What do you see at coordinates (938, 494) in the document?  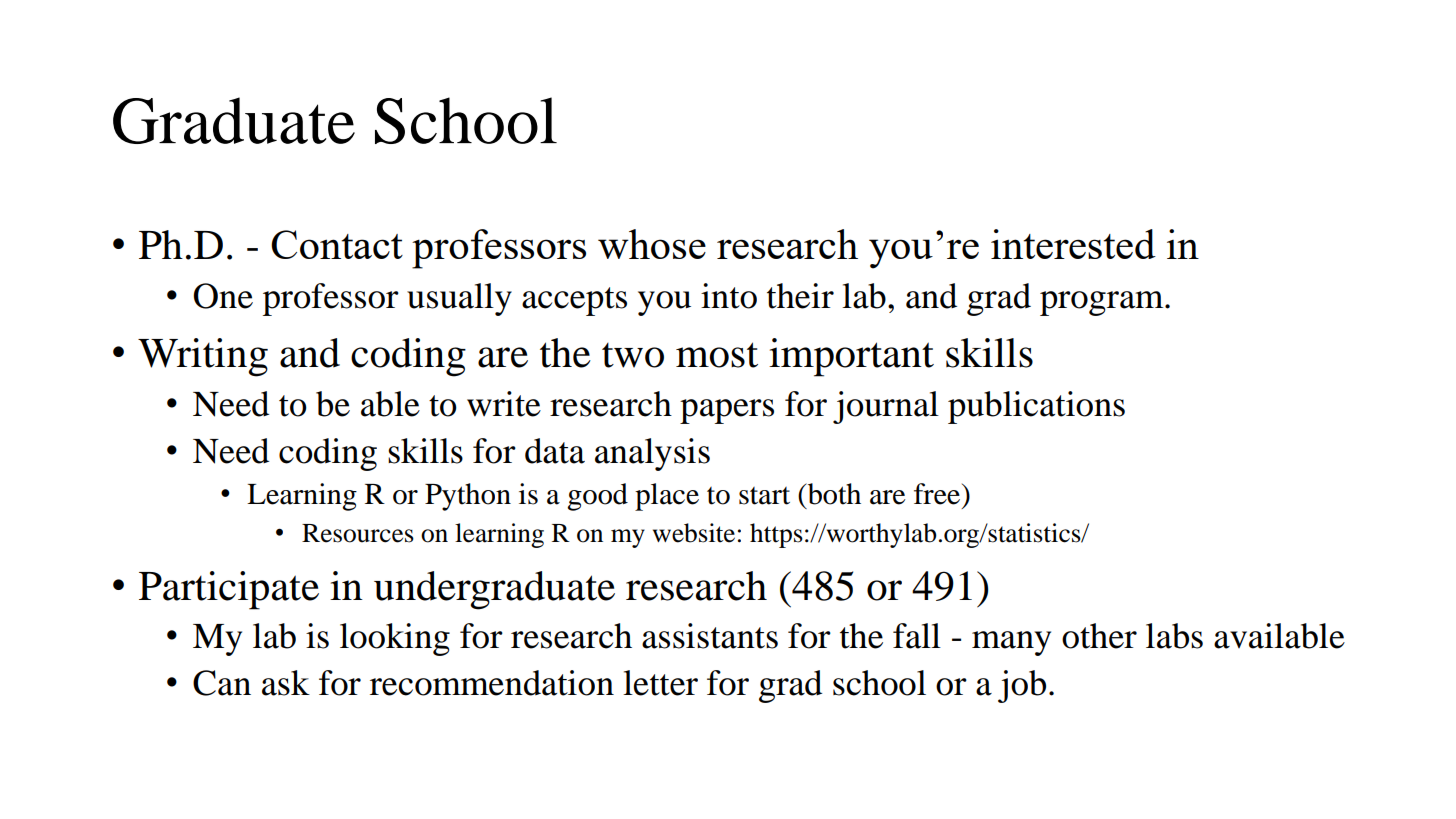 I see `free` at bounding box center [938, 494].
